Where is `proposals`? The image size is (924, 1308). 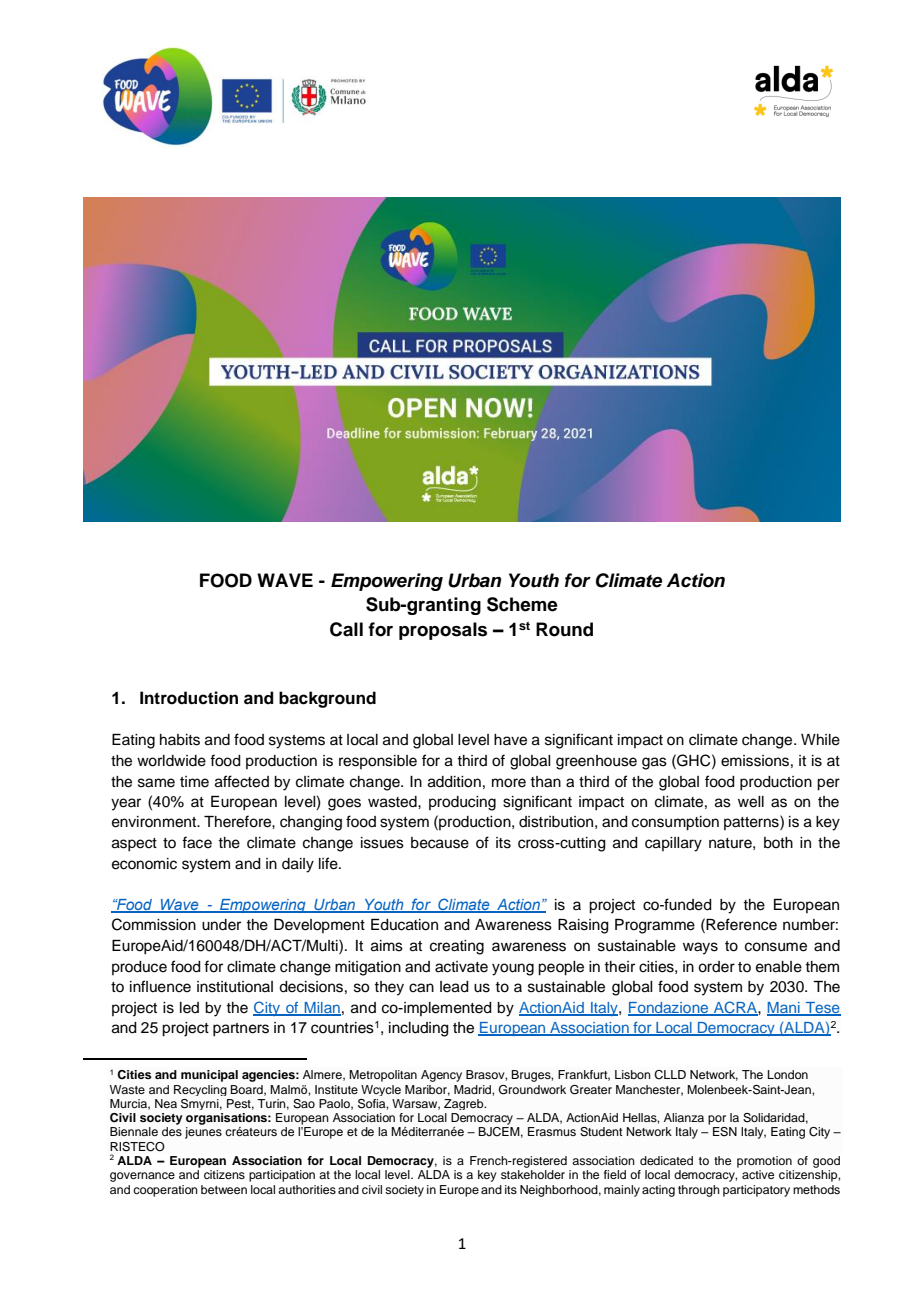 proposals is located at coordinates (443, 631).
